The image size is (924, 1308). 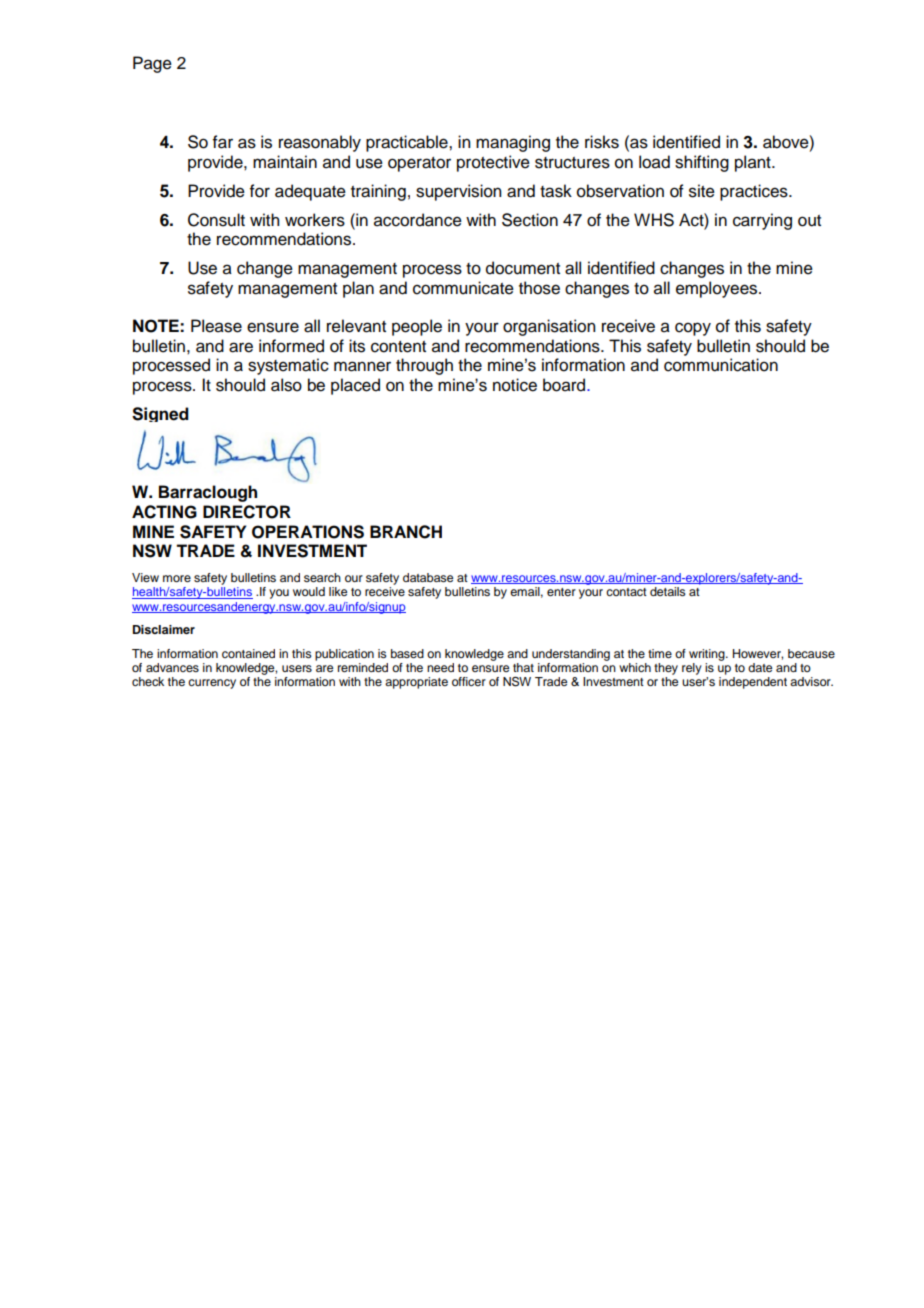 What do you see at coordinates (247, 512) in the screenshot?
I see `DIRECTOR` at bounding box center [247, 512].
